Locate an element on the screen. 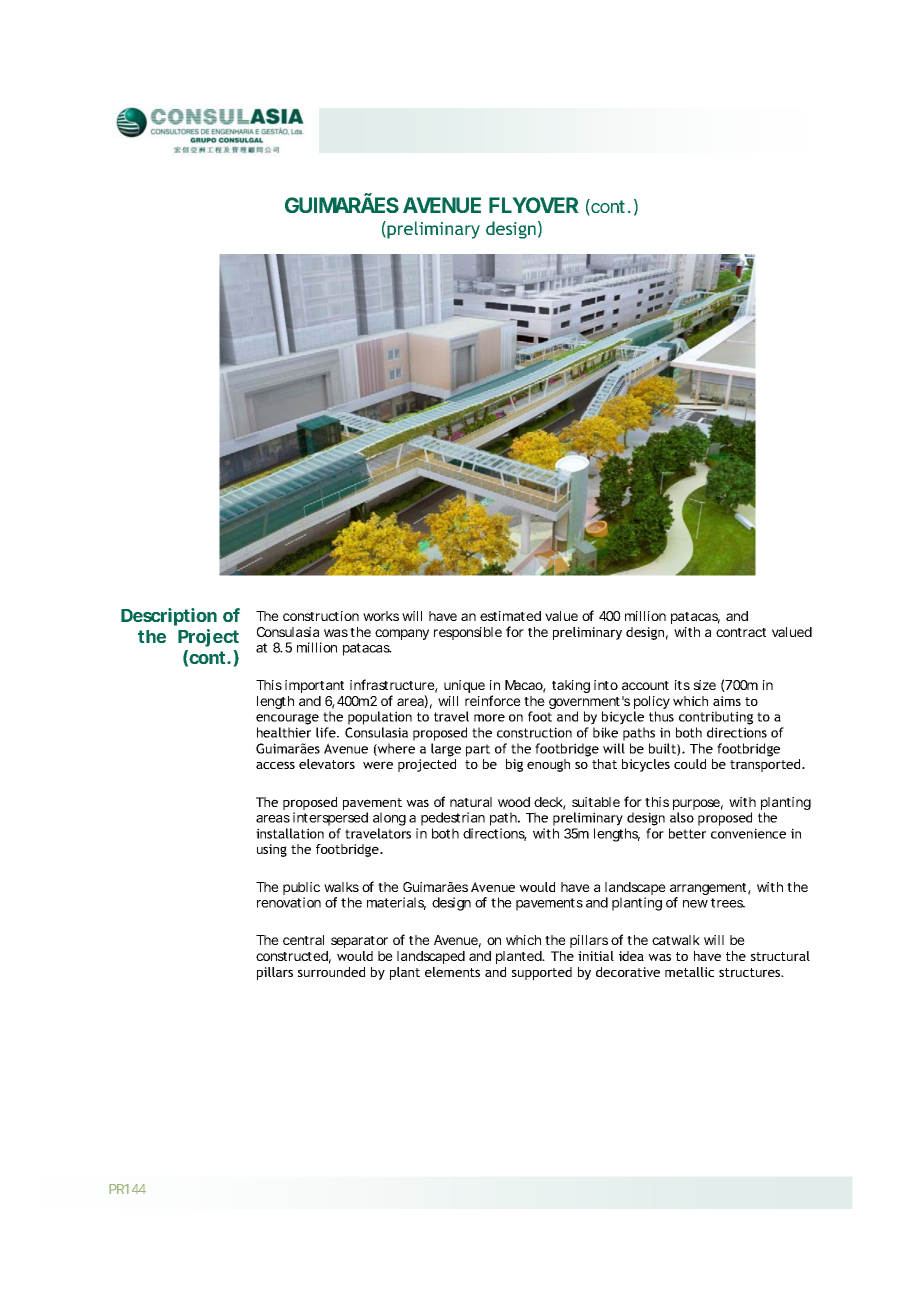  responsible is located at coordinates (468, 633).
